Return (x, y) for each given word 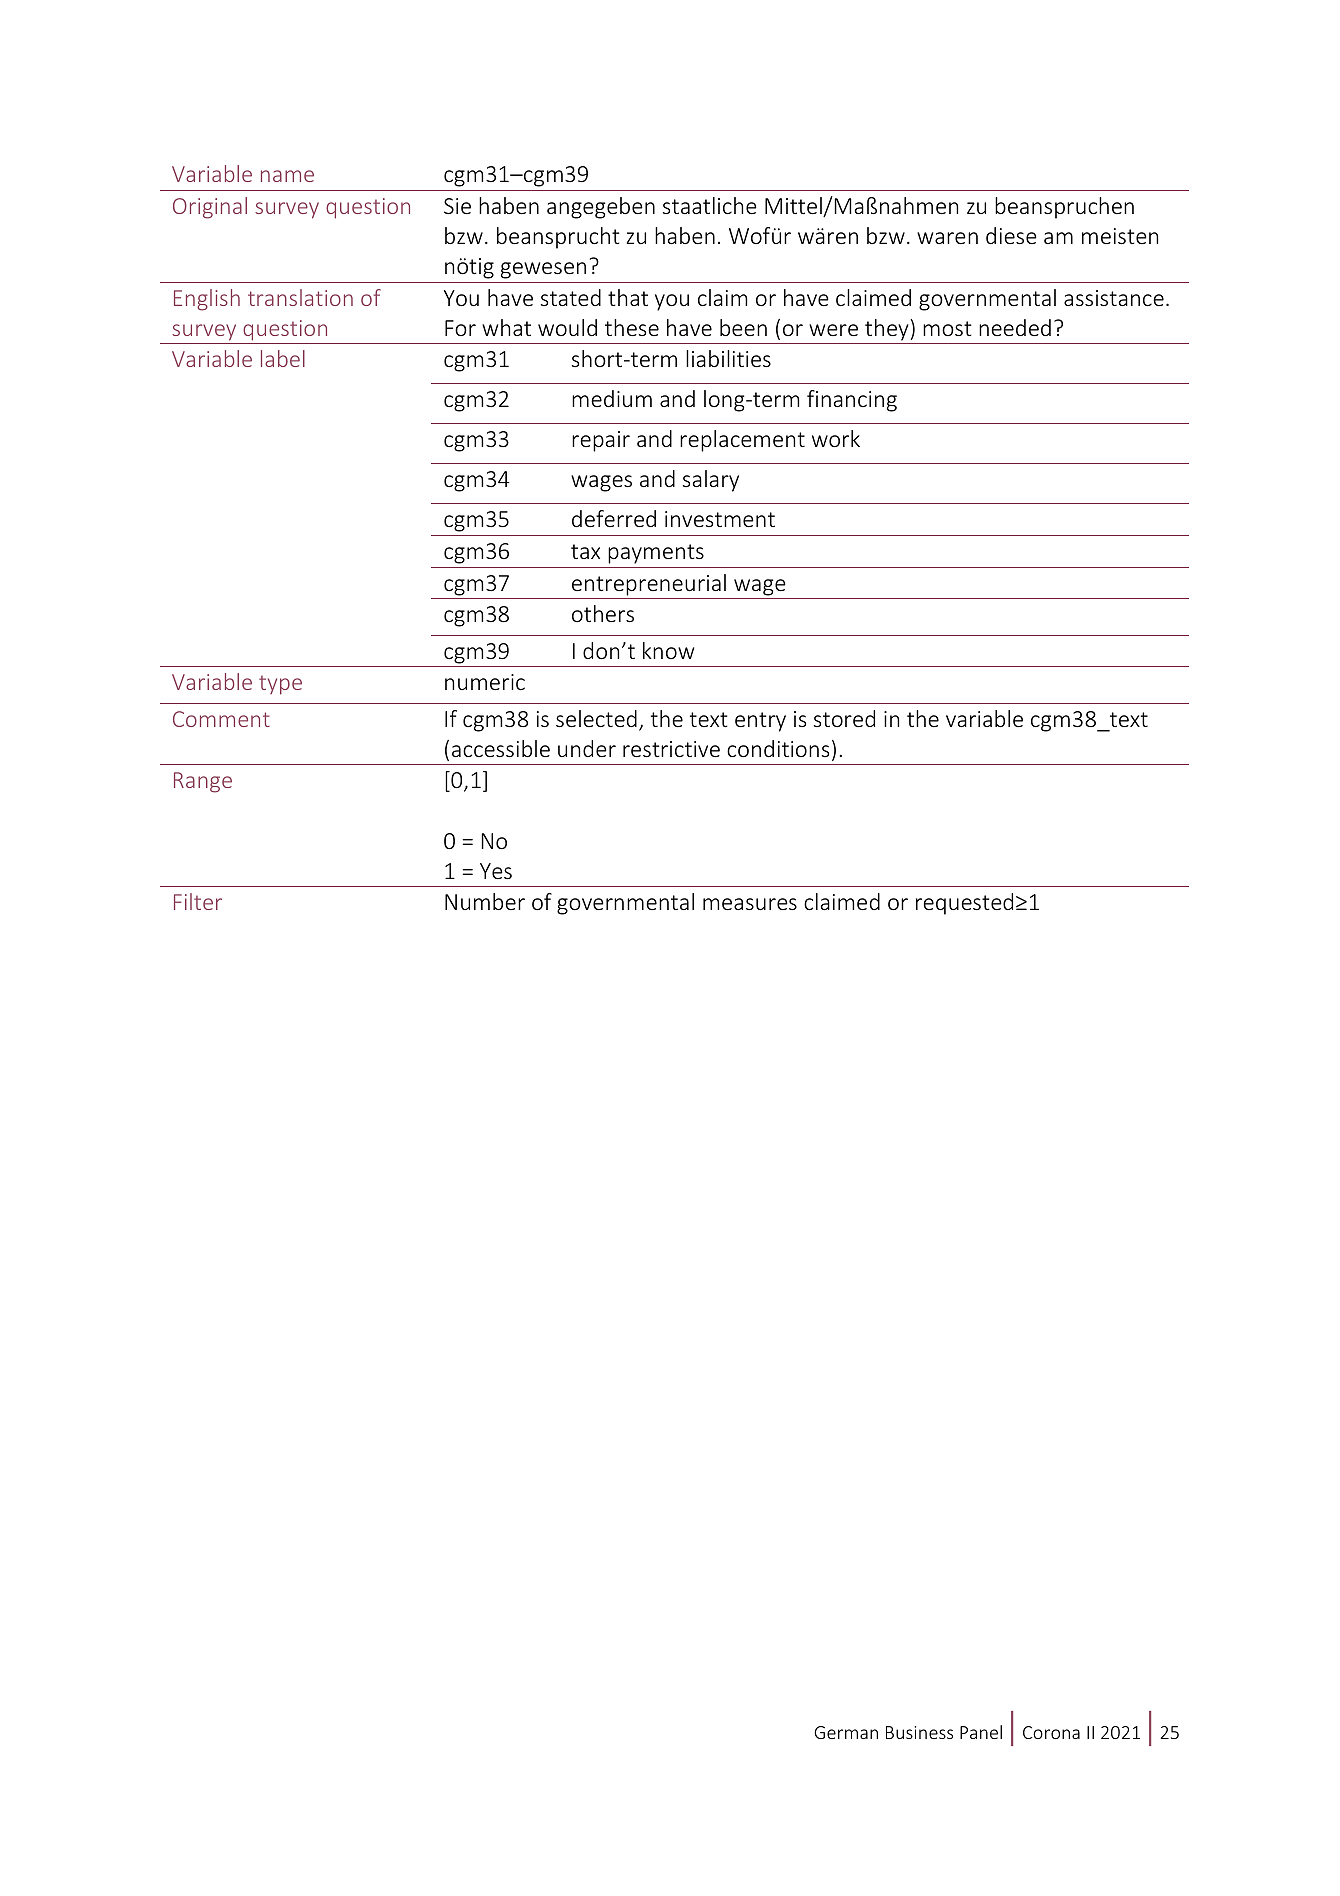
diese (1011, 235)
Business (919, 1732)
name (287, 176)
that (628, 297)
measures (750, 904)
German (846, 1732)
